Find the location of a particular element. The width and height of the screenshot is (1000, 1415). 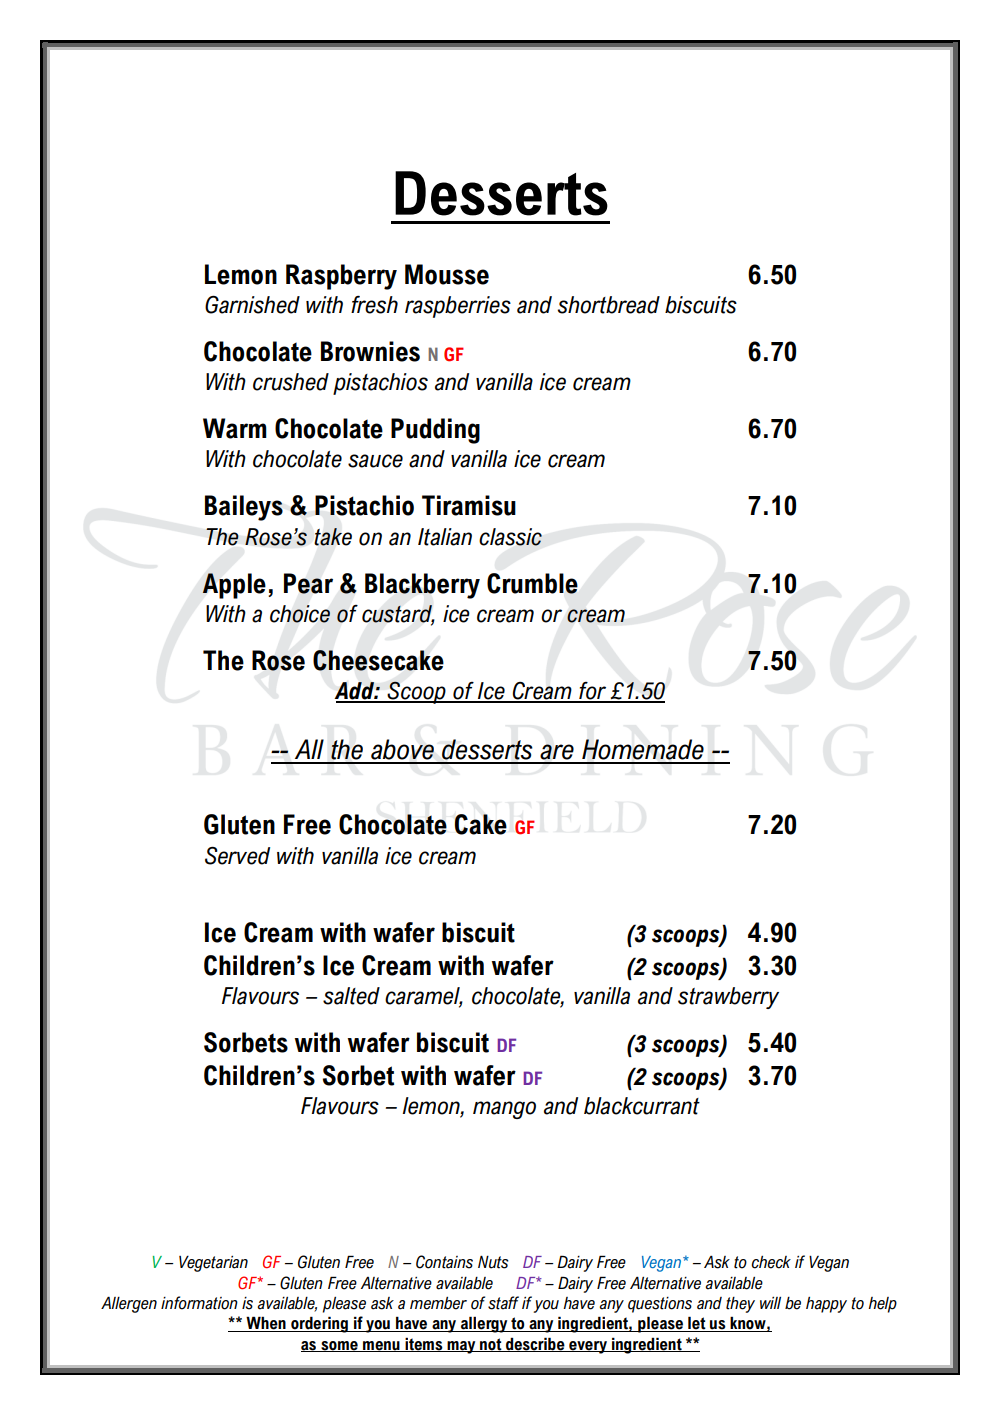

information is located at coordinates (199, 1303).
